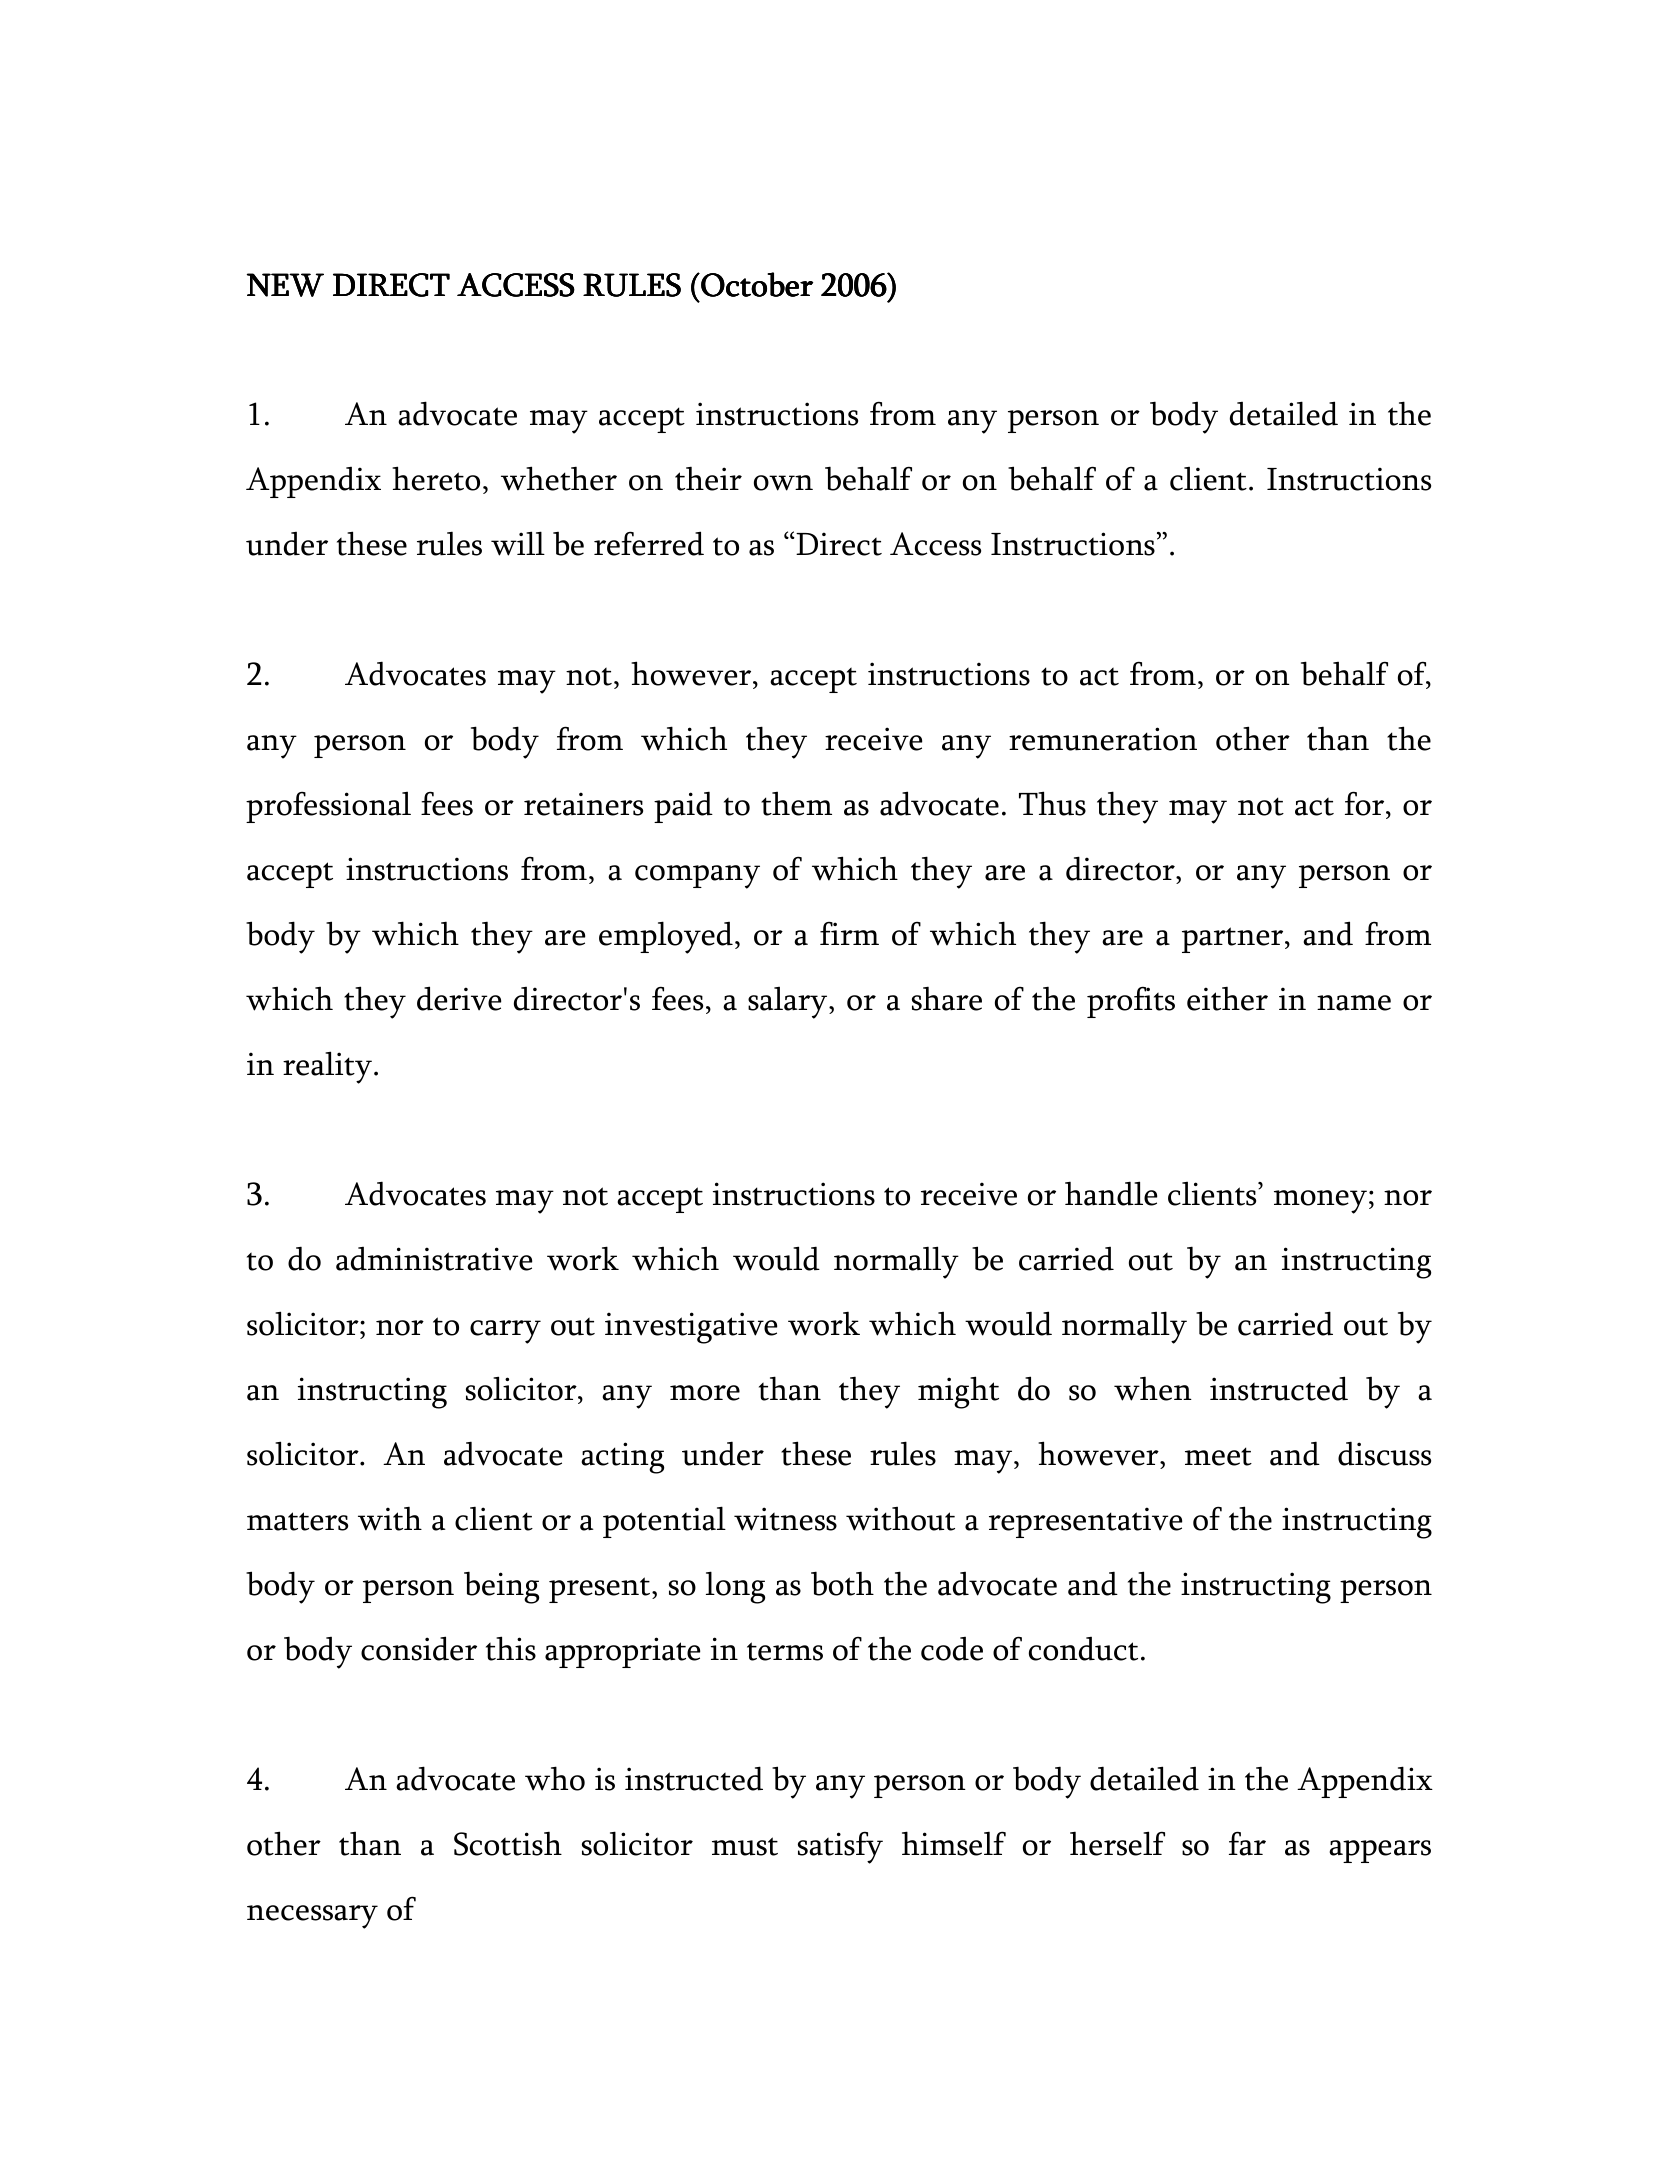 The image size is (1678, 2171). What do you see at coordinates (783, 483) in the screenshot?
I see `own` at bounding box center [783, 483].
